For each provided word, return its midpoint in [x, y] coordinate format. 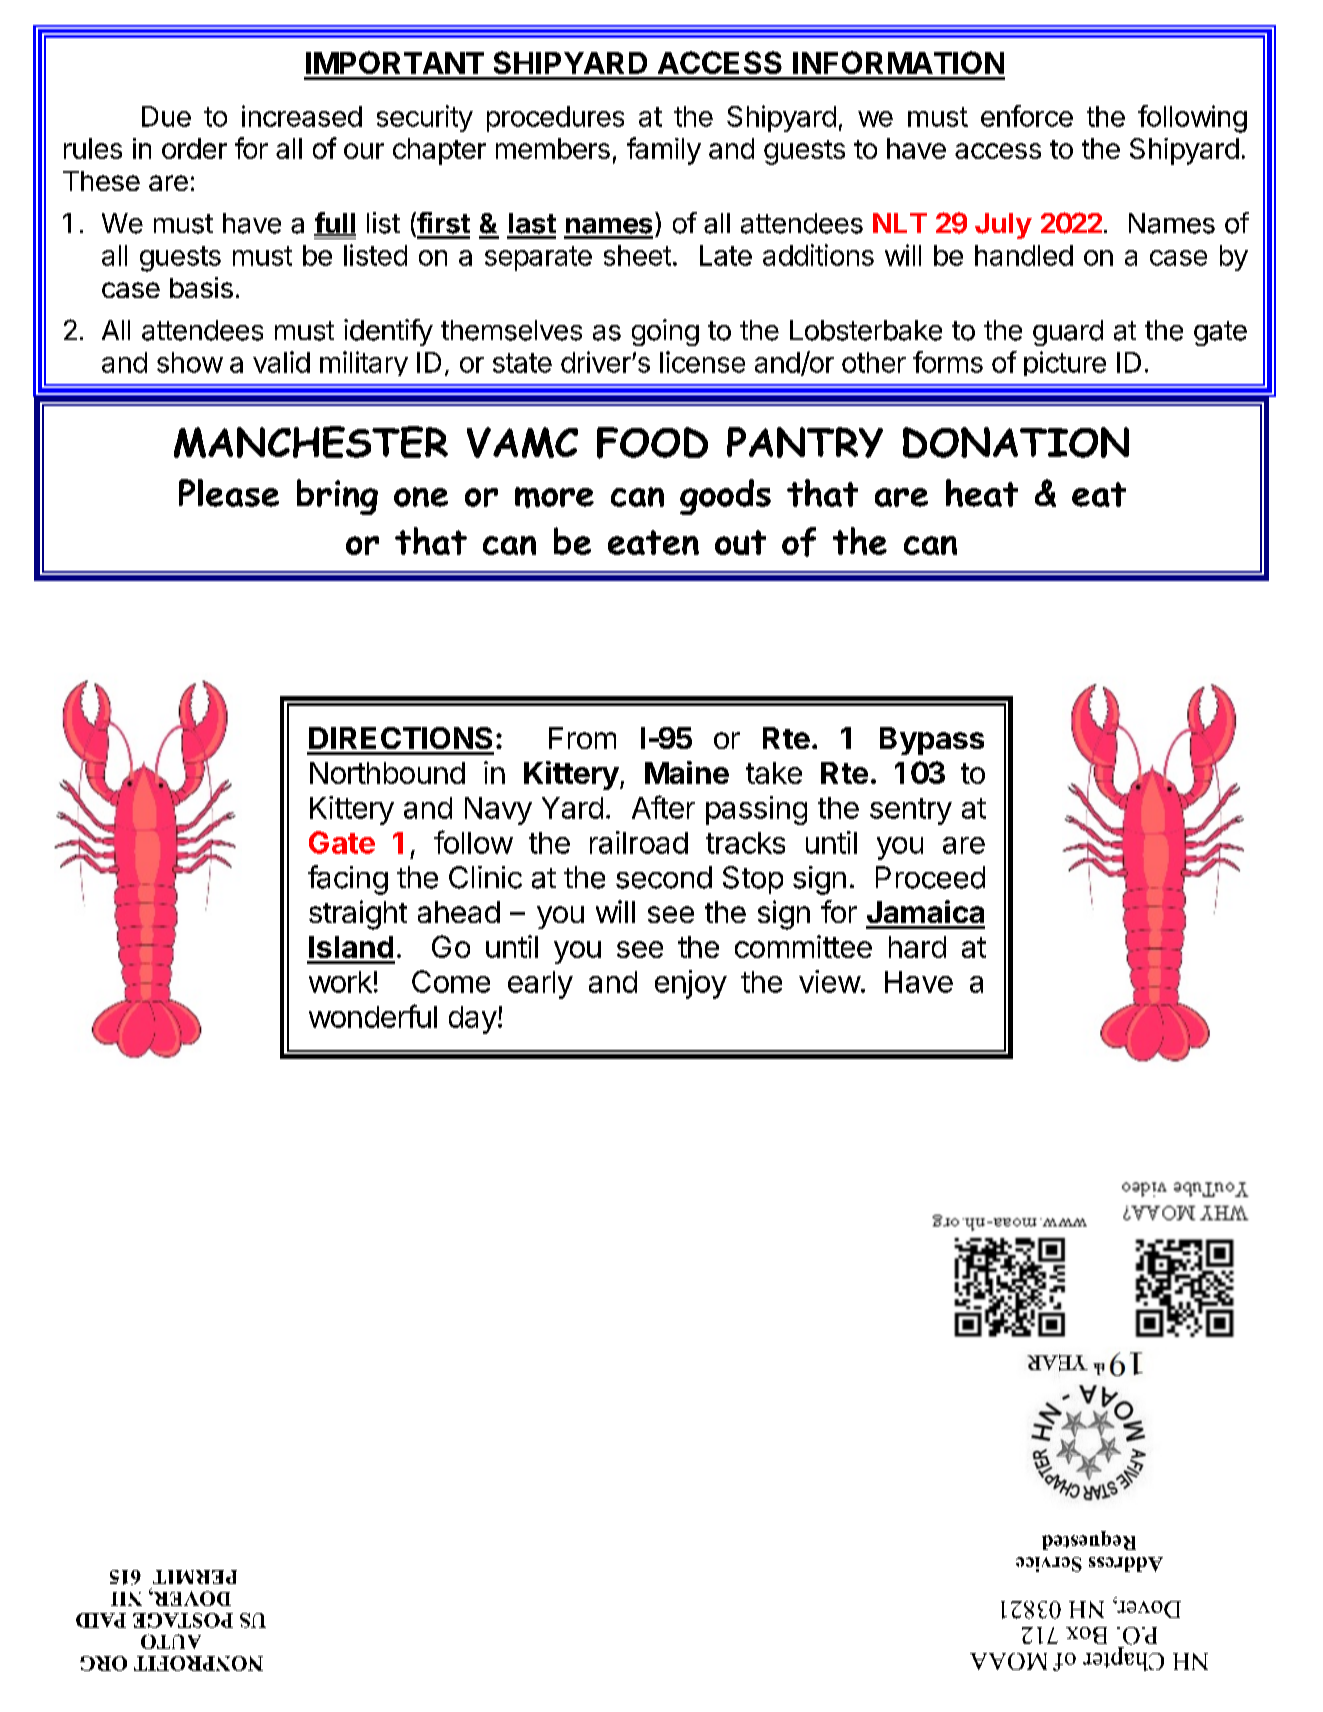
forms [948, 362]
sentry [911, 811]
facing [348, 880]
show [190, 362]
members [553, 148]
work [340, 982]
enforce [1027, 116]
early [540, 985]
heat [982, 493]
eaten [653, 542]
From [582, 738]
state [522, 363]
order [194, 148]
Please [229, 493]
